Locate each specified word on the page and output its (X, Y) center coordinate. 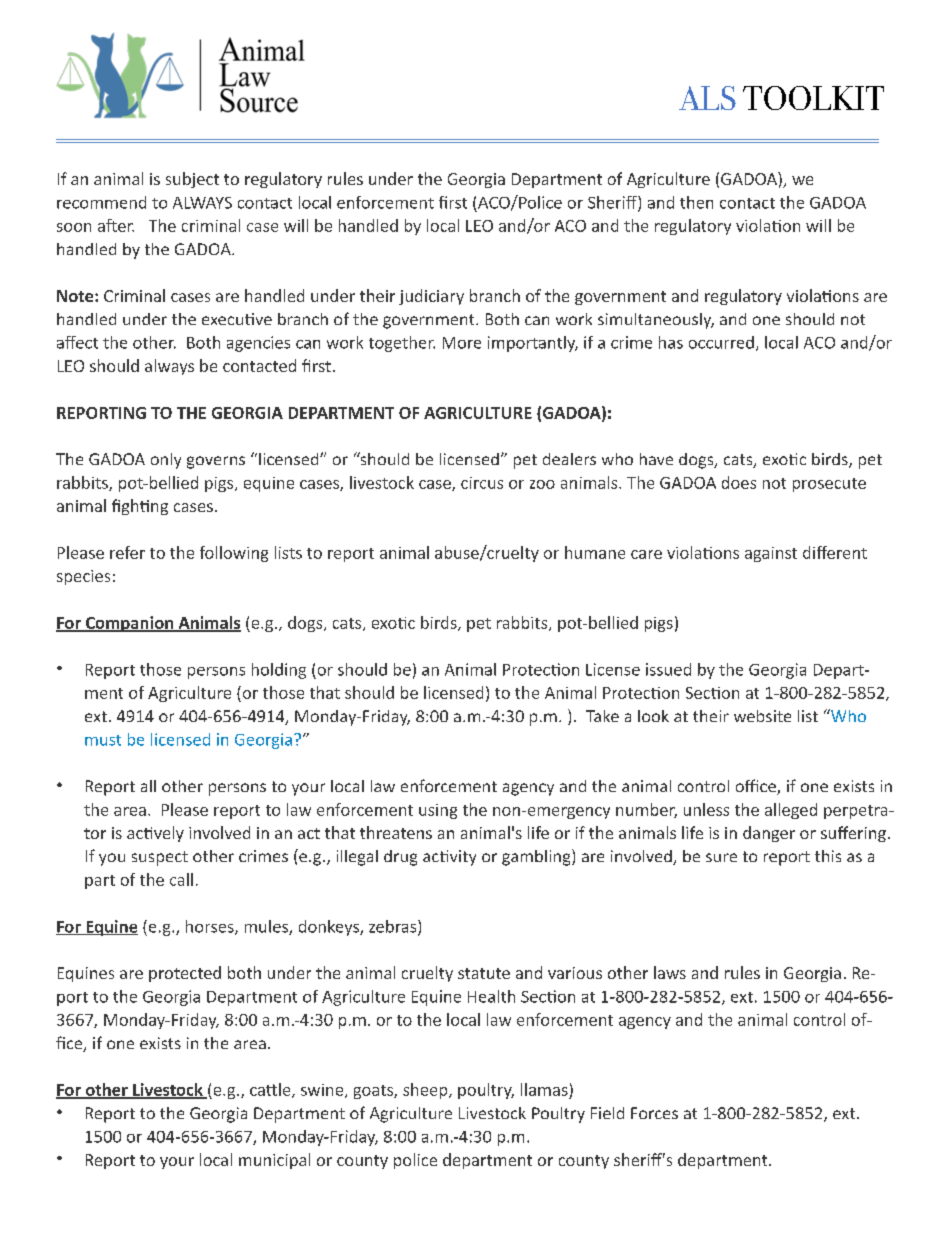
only (166, 461)
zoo (542, 484)
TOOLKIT (813, 98)
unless (706, 809)
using (438, 811)
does (739, 482)
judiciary (431, 297)
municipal (274, 1161)
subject (192, 180)
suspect (160, 858)
